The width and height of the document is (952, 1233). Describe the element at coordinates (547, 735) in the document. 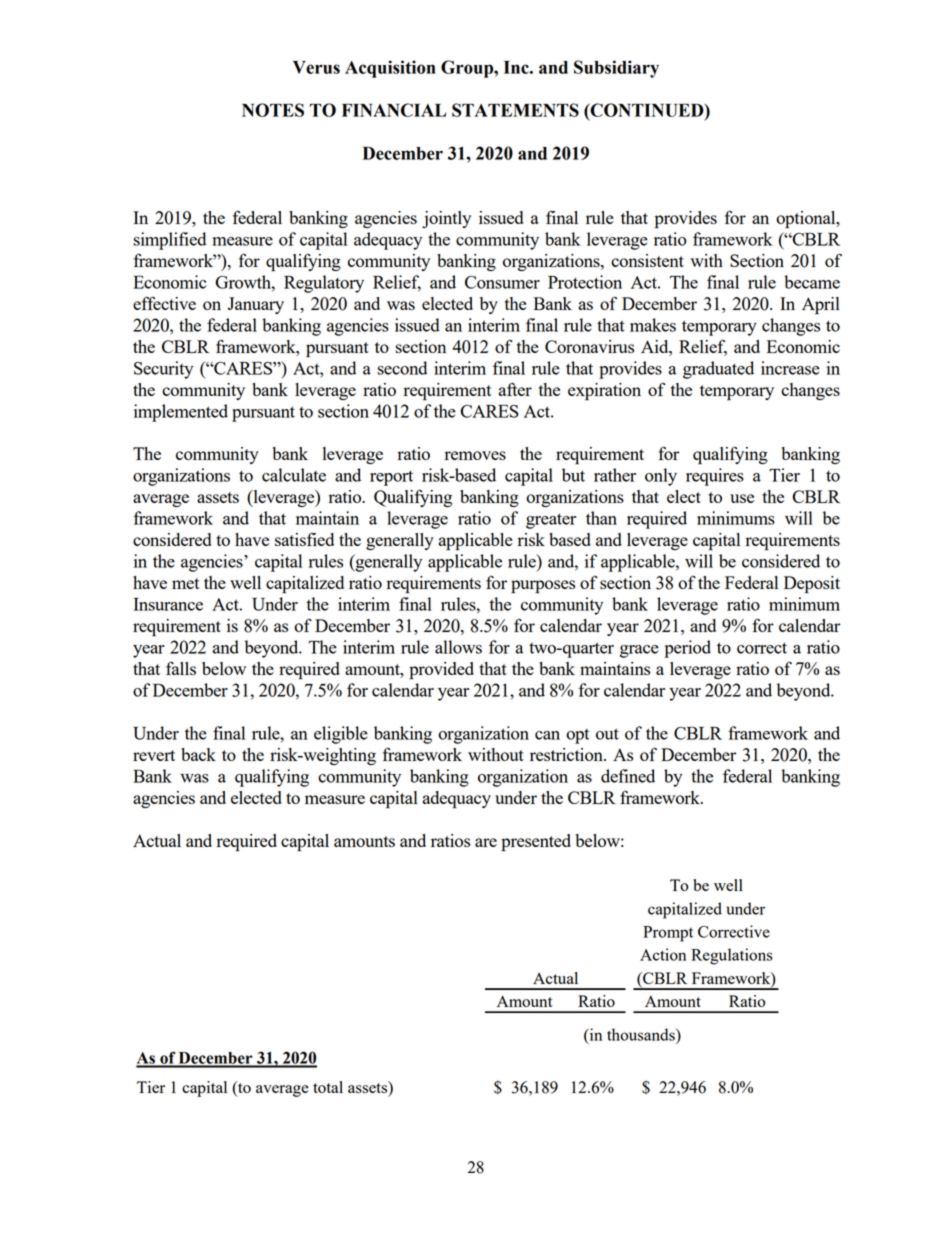

I see `can` at that location.
